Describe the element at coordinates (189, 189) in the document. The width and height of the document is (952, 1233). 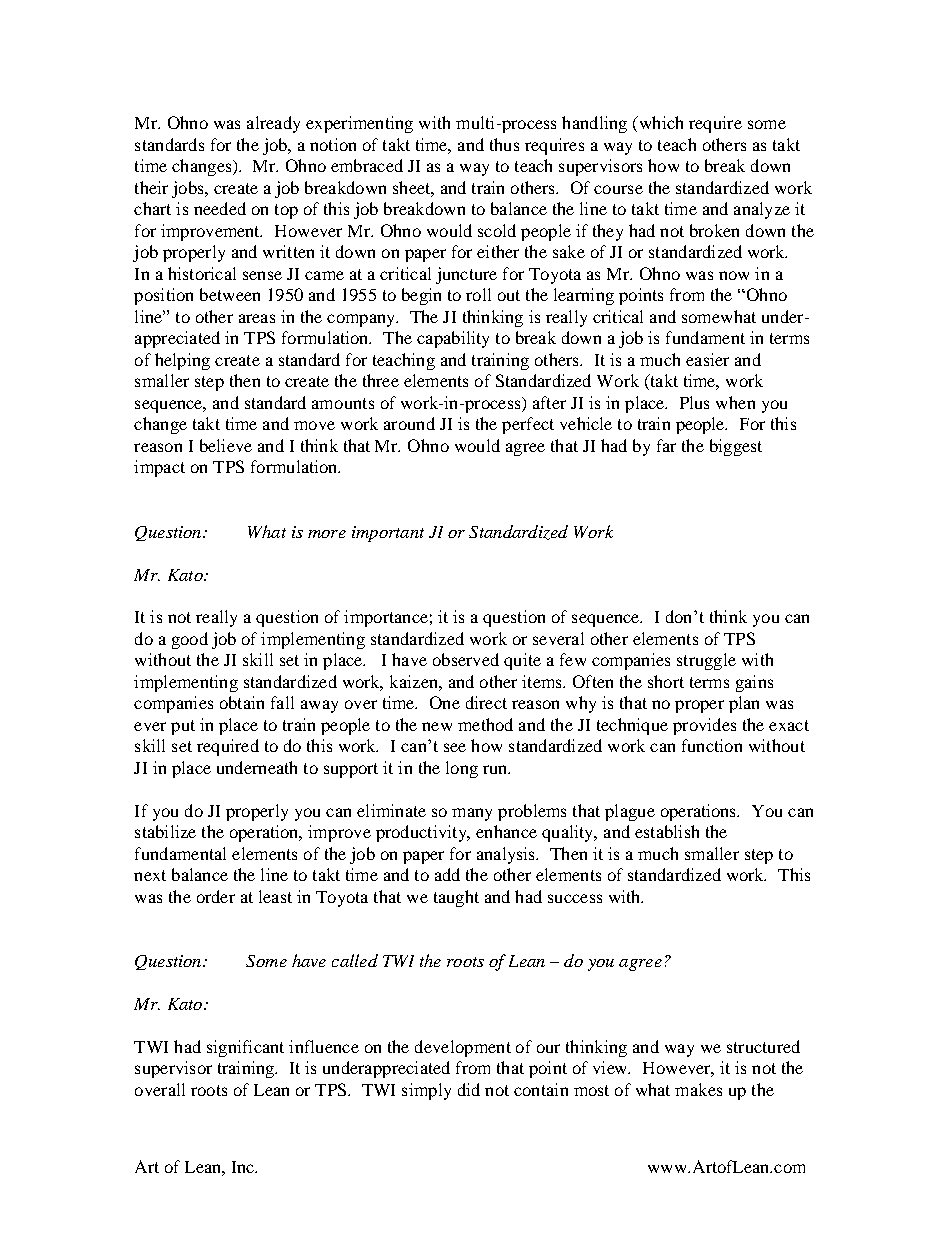
I see `jobs` at that location.
